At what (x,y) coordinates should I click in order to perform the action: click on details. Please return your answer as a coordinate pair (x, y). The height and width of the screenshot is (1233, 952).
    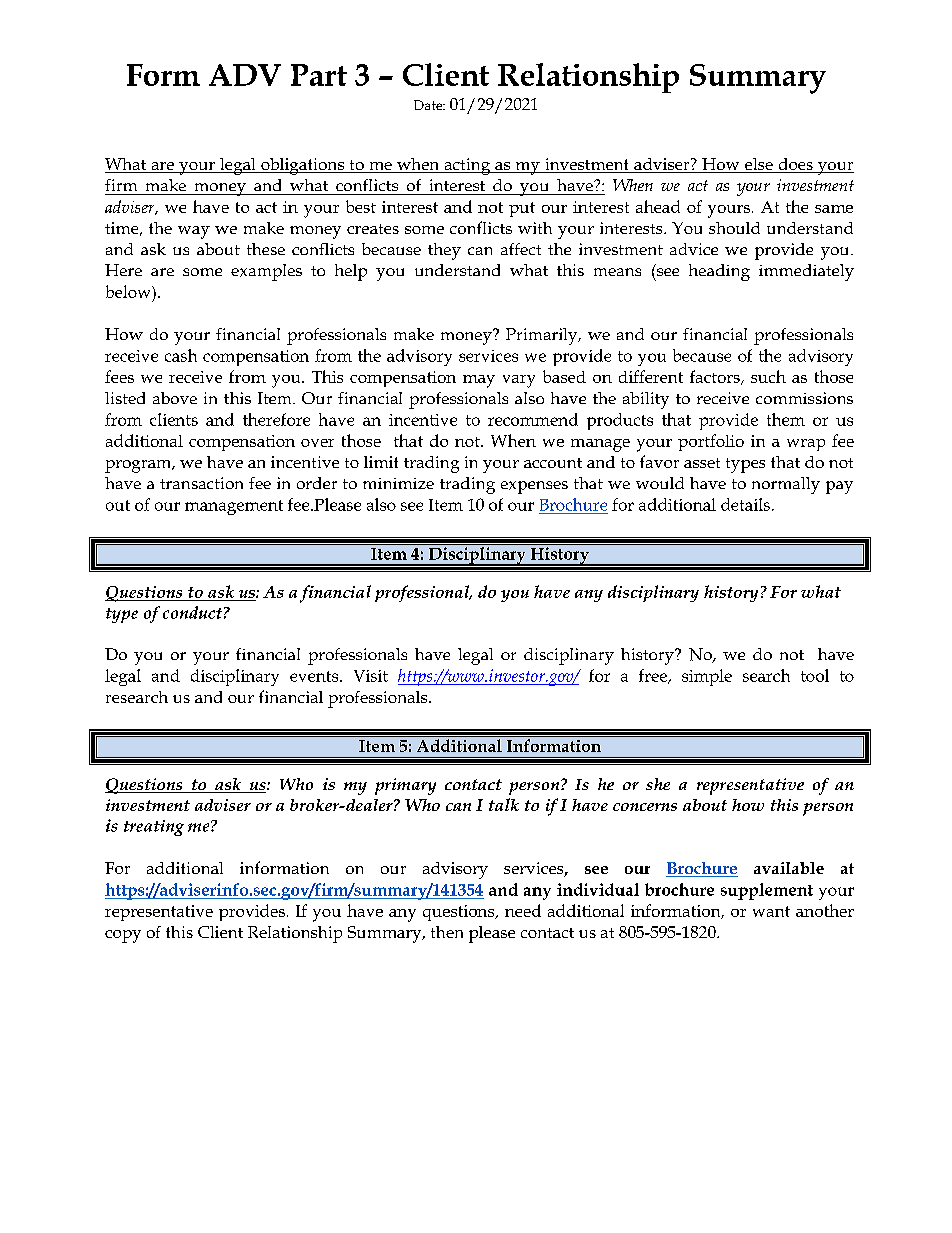
    Looking at the image, I should click on (745, 504).
